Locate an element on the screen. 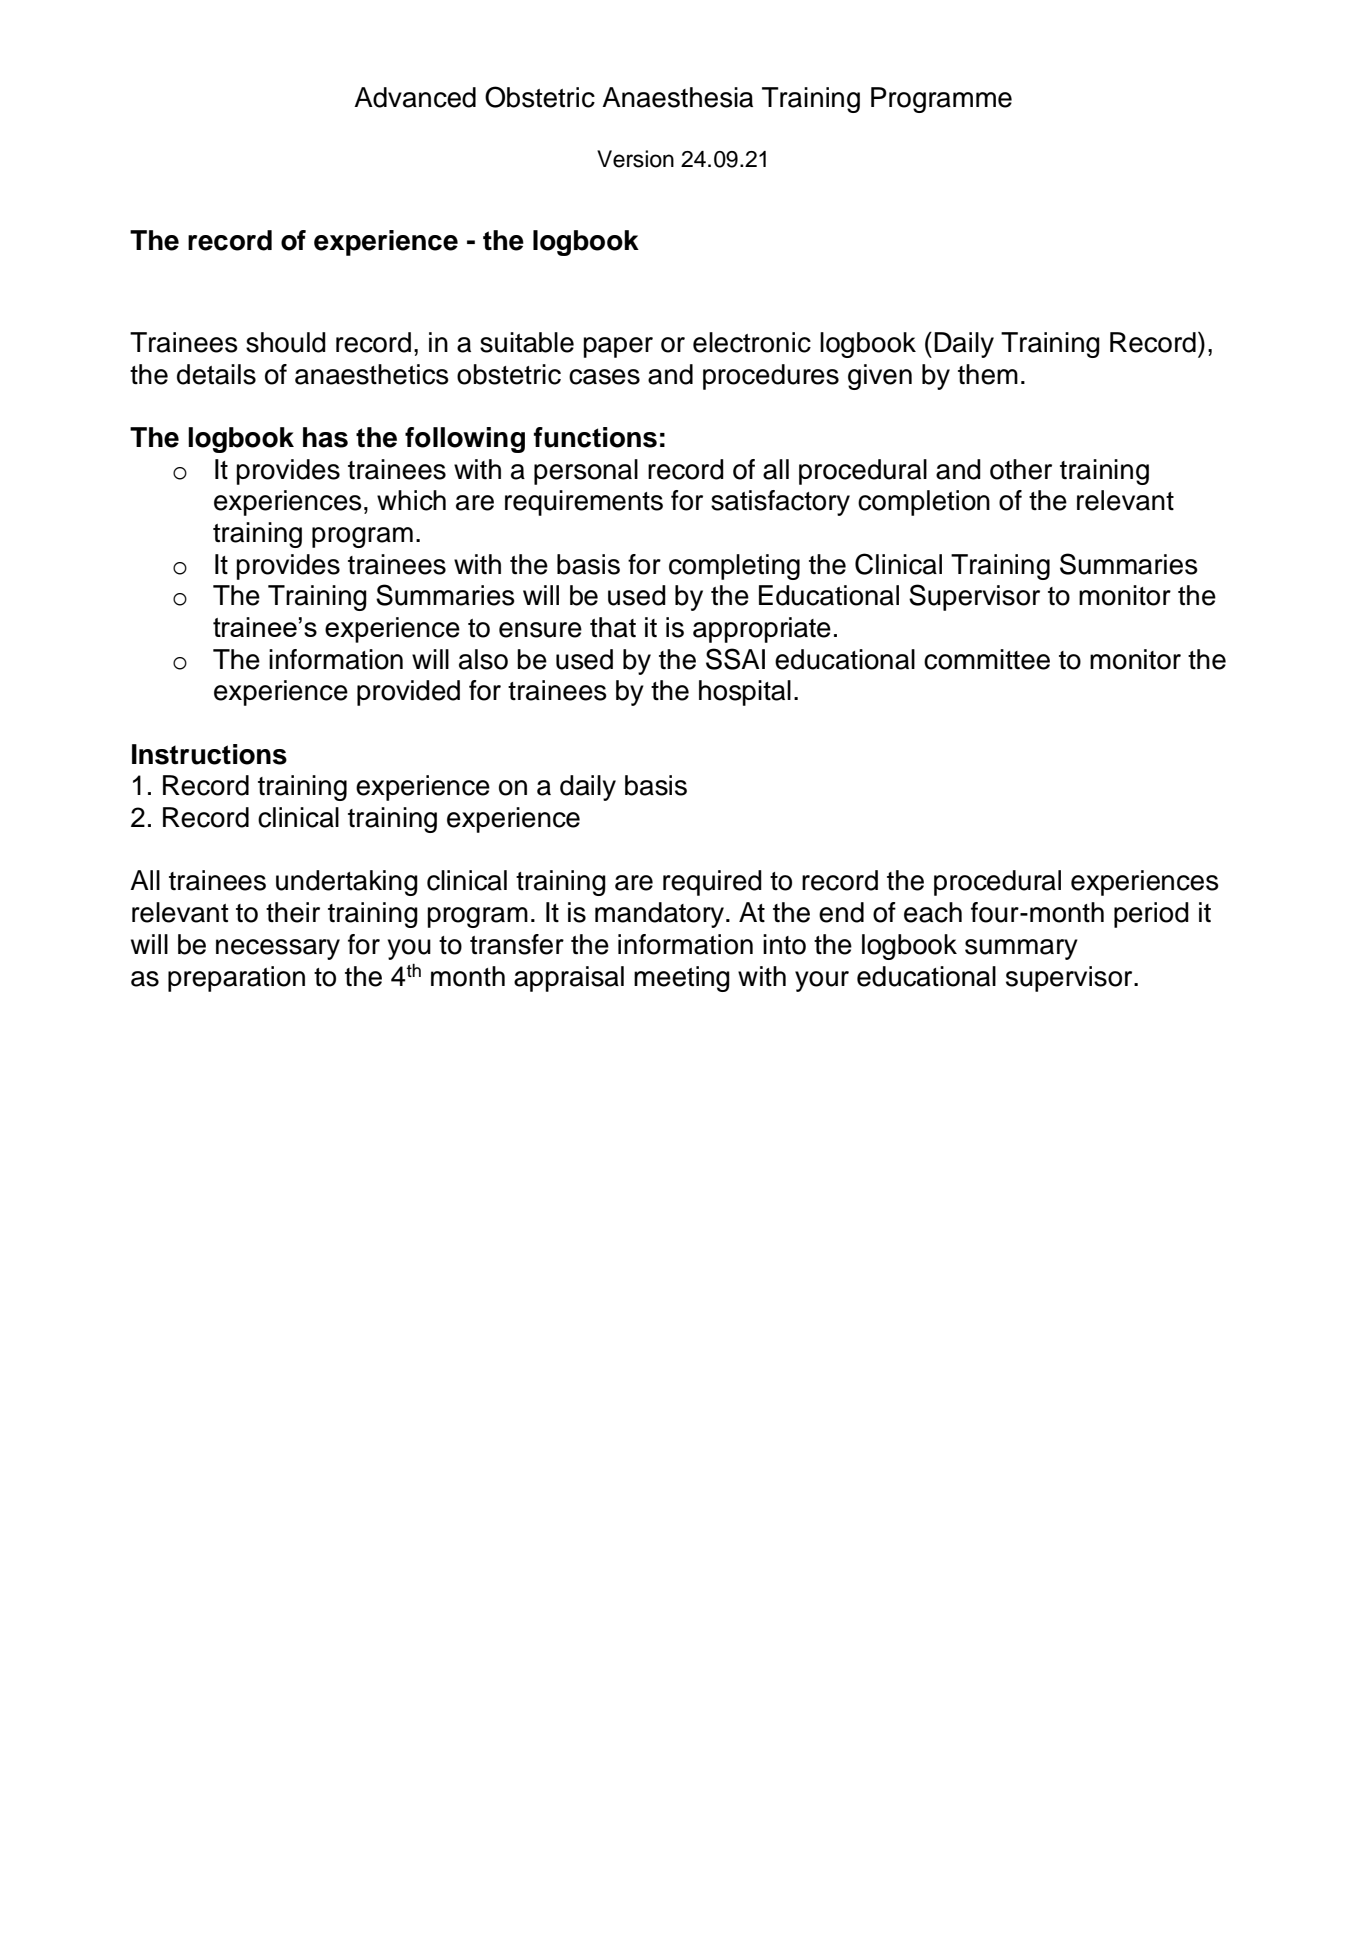  paper is located at coordinates (618, 347).
